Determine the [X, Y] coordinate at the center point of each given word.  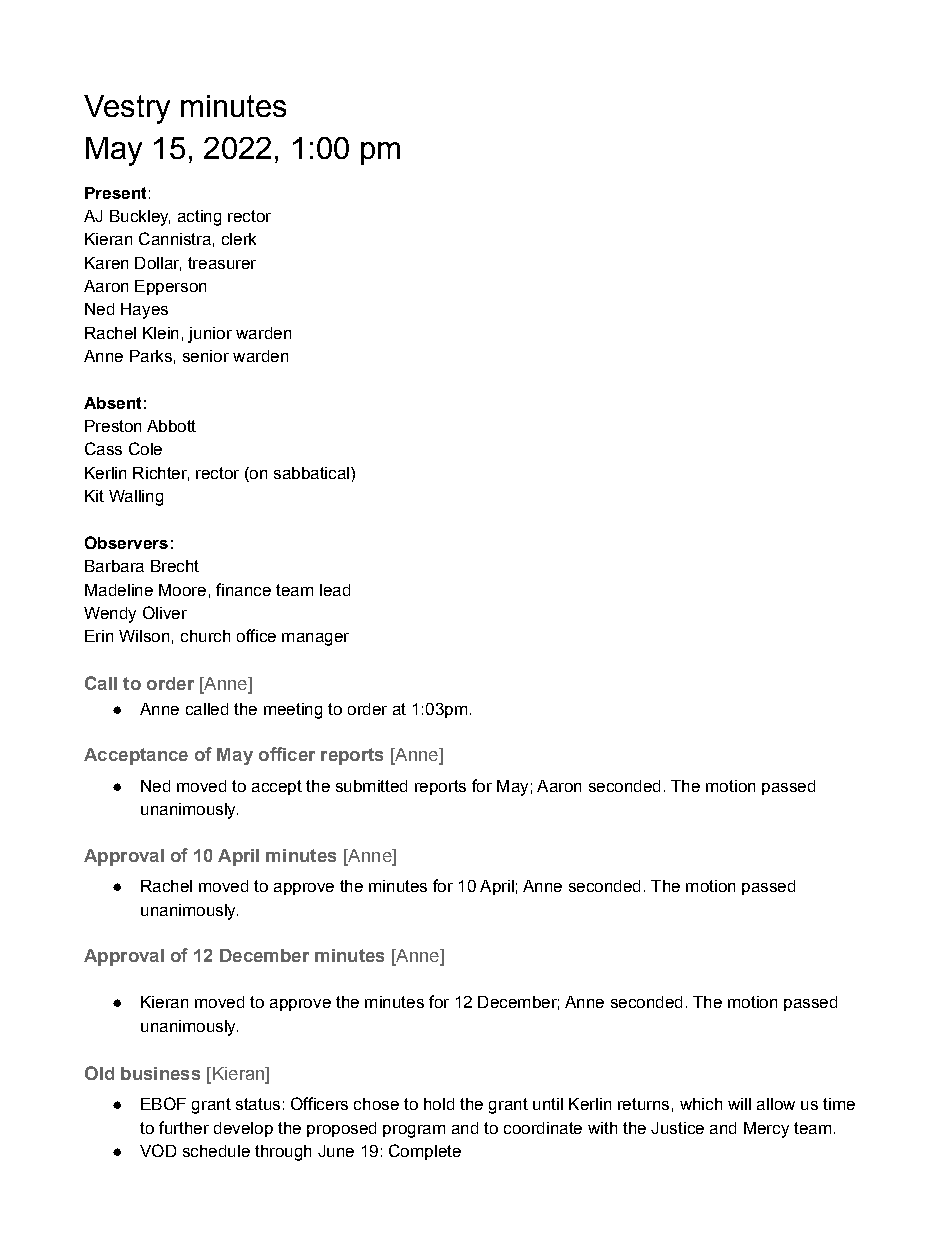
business [160, 1073]
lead [335, 590]
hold [439, 1104]
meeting [293, 711]
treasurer [222, 263]
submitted [371, 786]
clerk [239, 239]
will [739, 1104]
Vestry [127, 109]
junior [210, 335]
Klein [160, 333]
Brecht [175, 566]
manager [315, 639]
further [184, 1127]
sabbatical [311, 473]
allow [776, 1104]
